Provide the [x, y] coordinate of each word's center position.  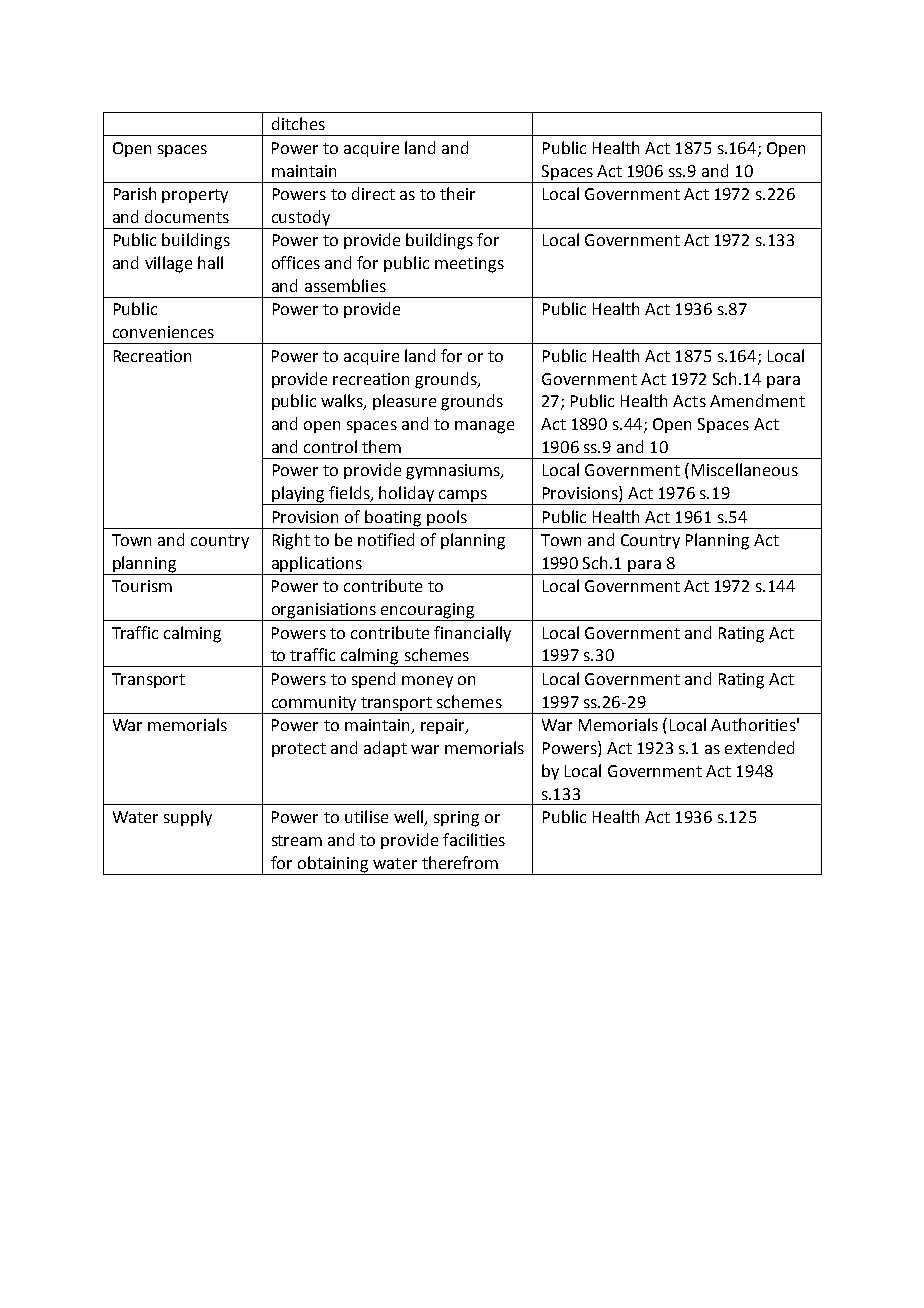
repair [444, 726]
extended [759, 747]
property [195, 196]
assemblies [345, 285]
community [314, 705]
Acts [689, 401]
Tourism [142, 586]
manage [484, 427]
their [457, 193]
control [330, 446]
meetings [469, 265]
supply [188, 818]
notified [386, 539]
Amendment [757, 400]
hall [210, 262]
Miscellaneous [745, 469]
